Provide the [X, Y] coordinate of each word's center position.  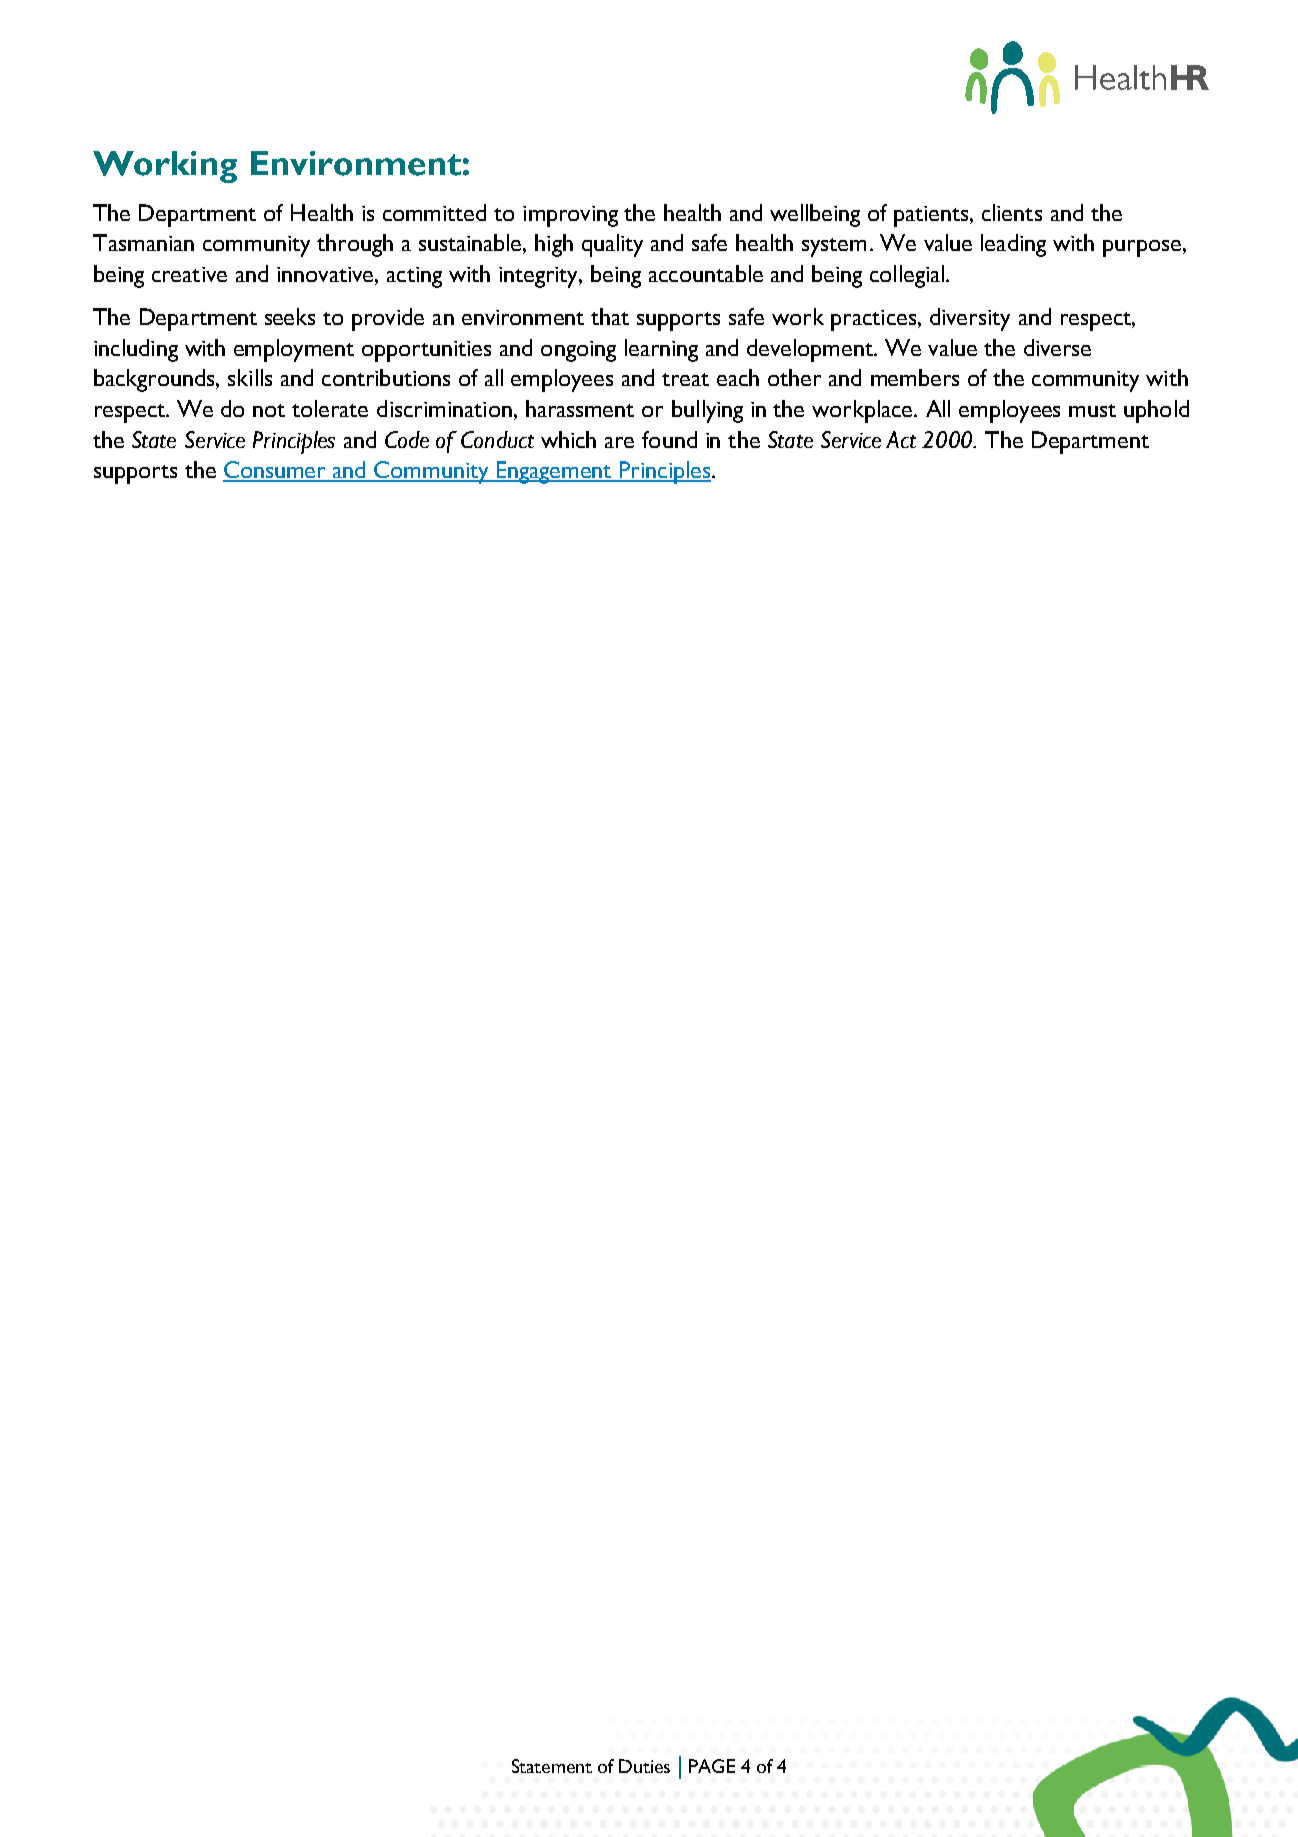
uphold [1156, 411]
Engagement [554, 472]
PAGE [712, 1766]
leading [1013, 245]
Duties [644, 1766]
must [1092, 410]
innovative [325, 274]
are [619, 442]
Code [407, 439]
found [669, 439]
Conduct [497, 439]
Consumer [276, 471]
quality [612, 245]
